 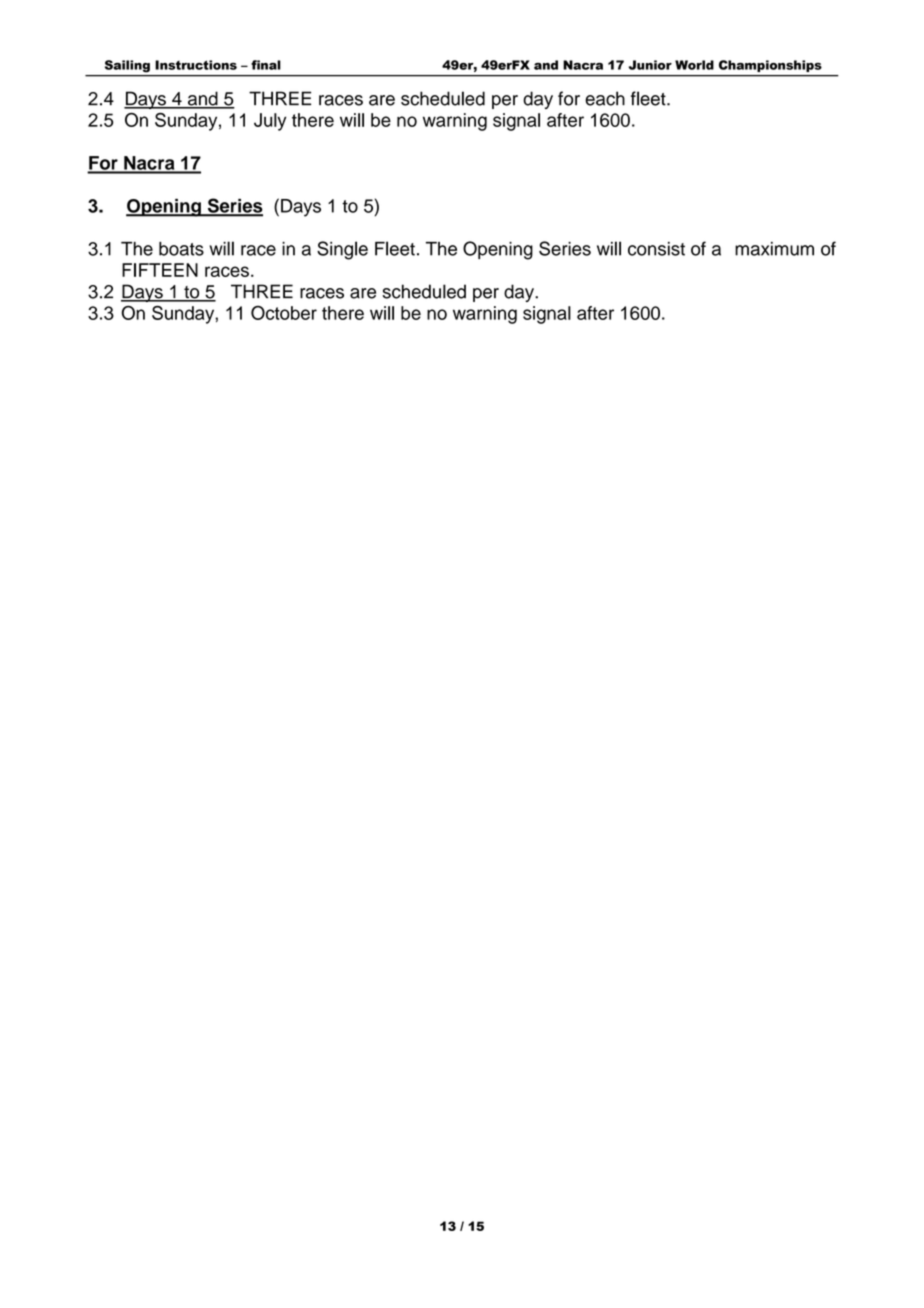 I want to click on FIFTEEN, so click(x=160, y=270).
